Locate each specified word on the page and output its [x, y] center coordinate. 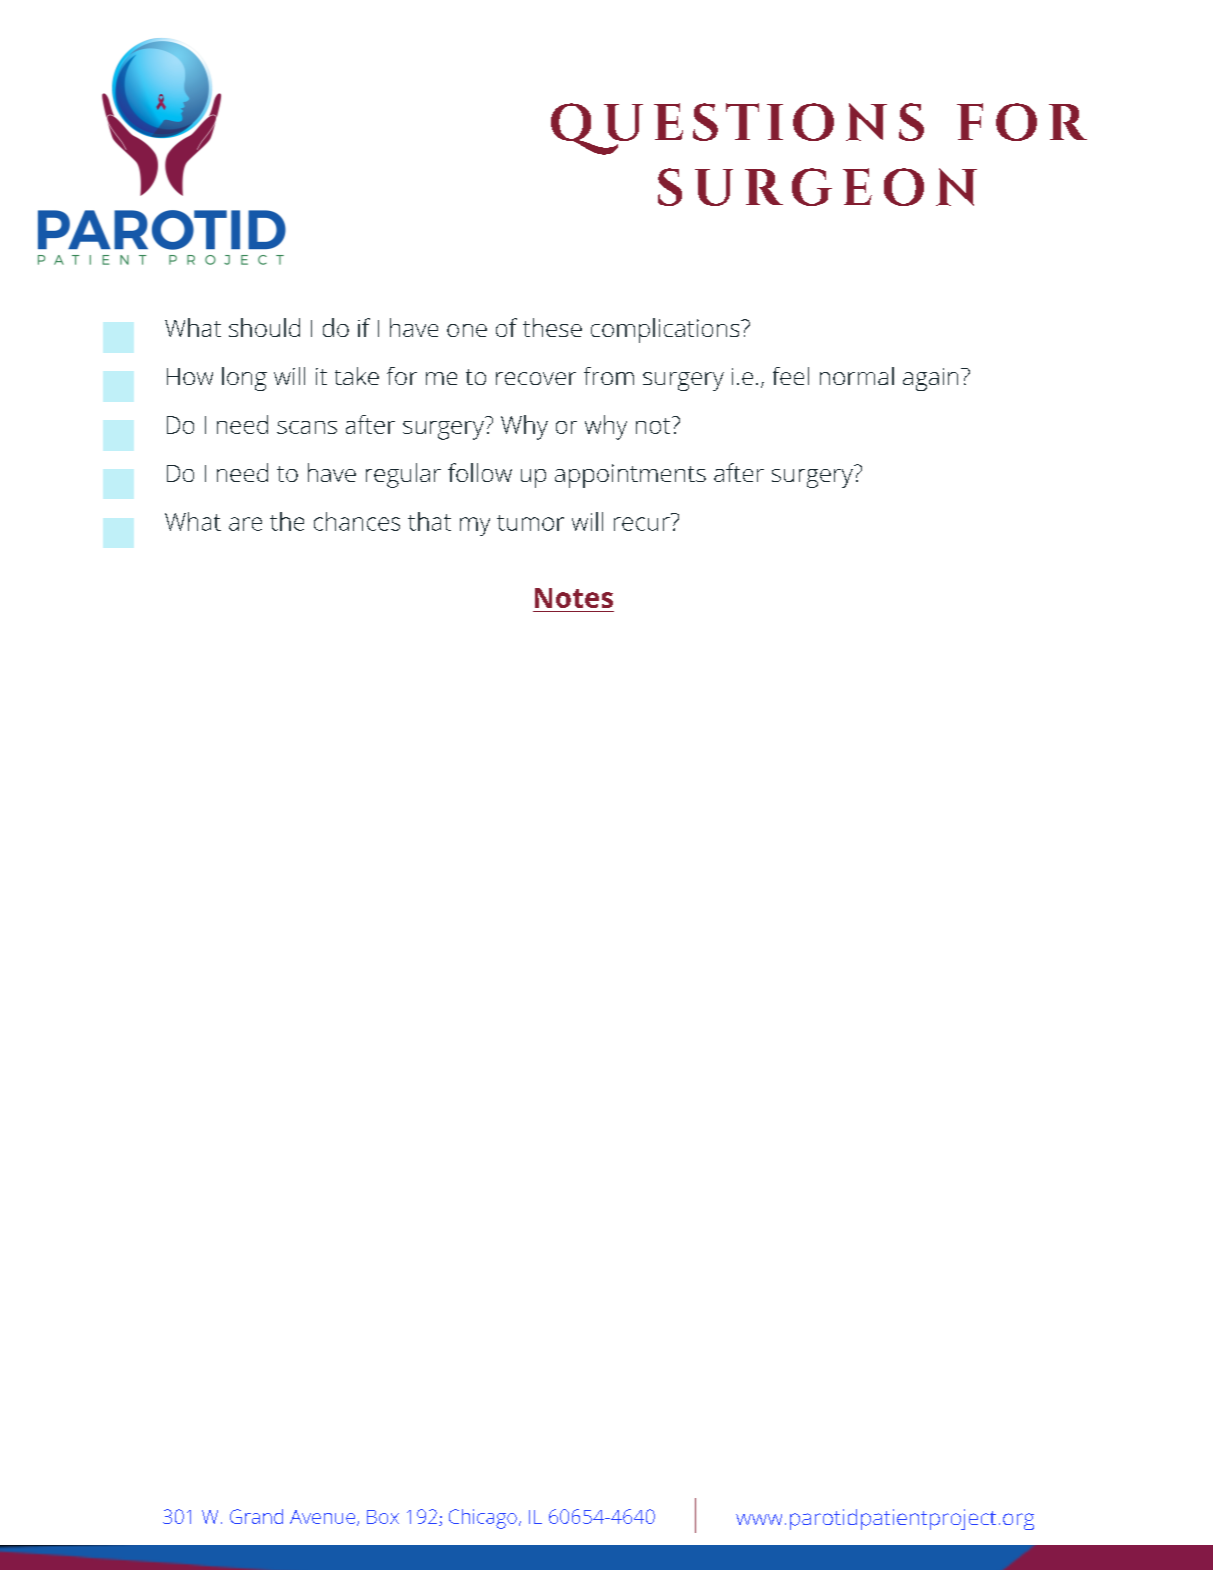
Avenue [322, 1517]
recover [536, 378]
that [429, 521]
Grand [256, 1516]
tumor [530, 523]
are [245, 524]
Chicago [483, 1519]
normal [857, 376]
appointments [630, 476]
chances [357, 521]
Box [383, 1517]
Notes [574, 598]
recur [642, 524]
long [244, 379]
